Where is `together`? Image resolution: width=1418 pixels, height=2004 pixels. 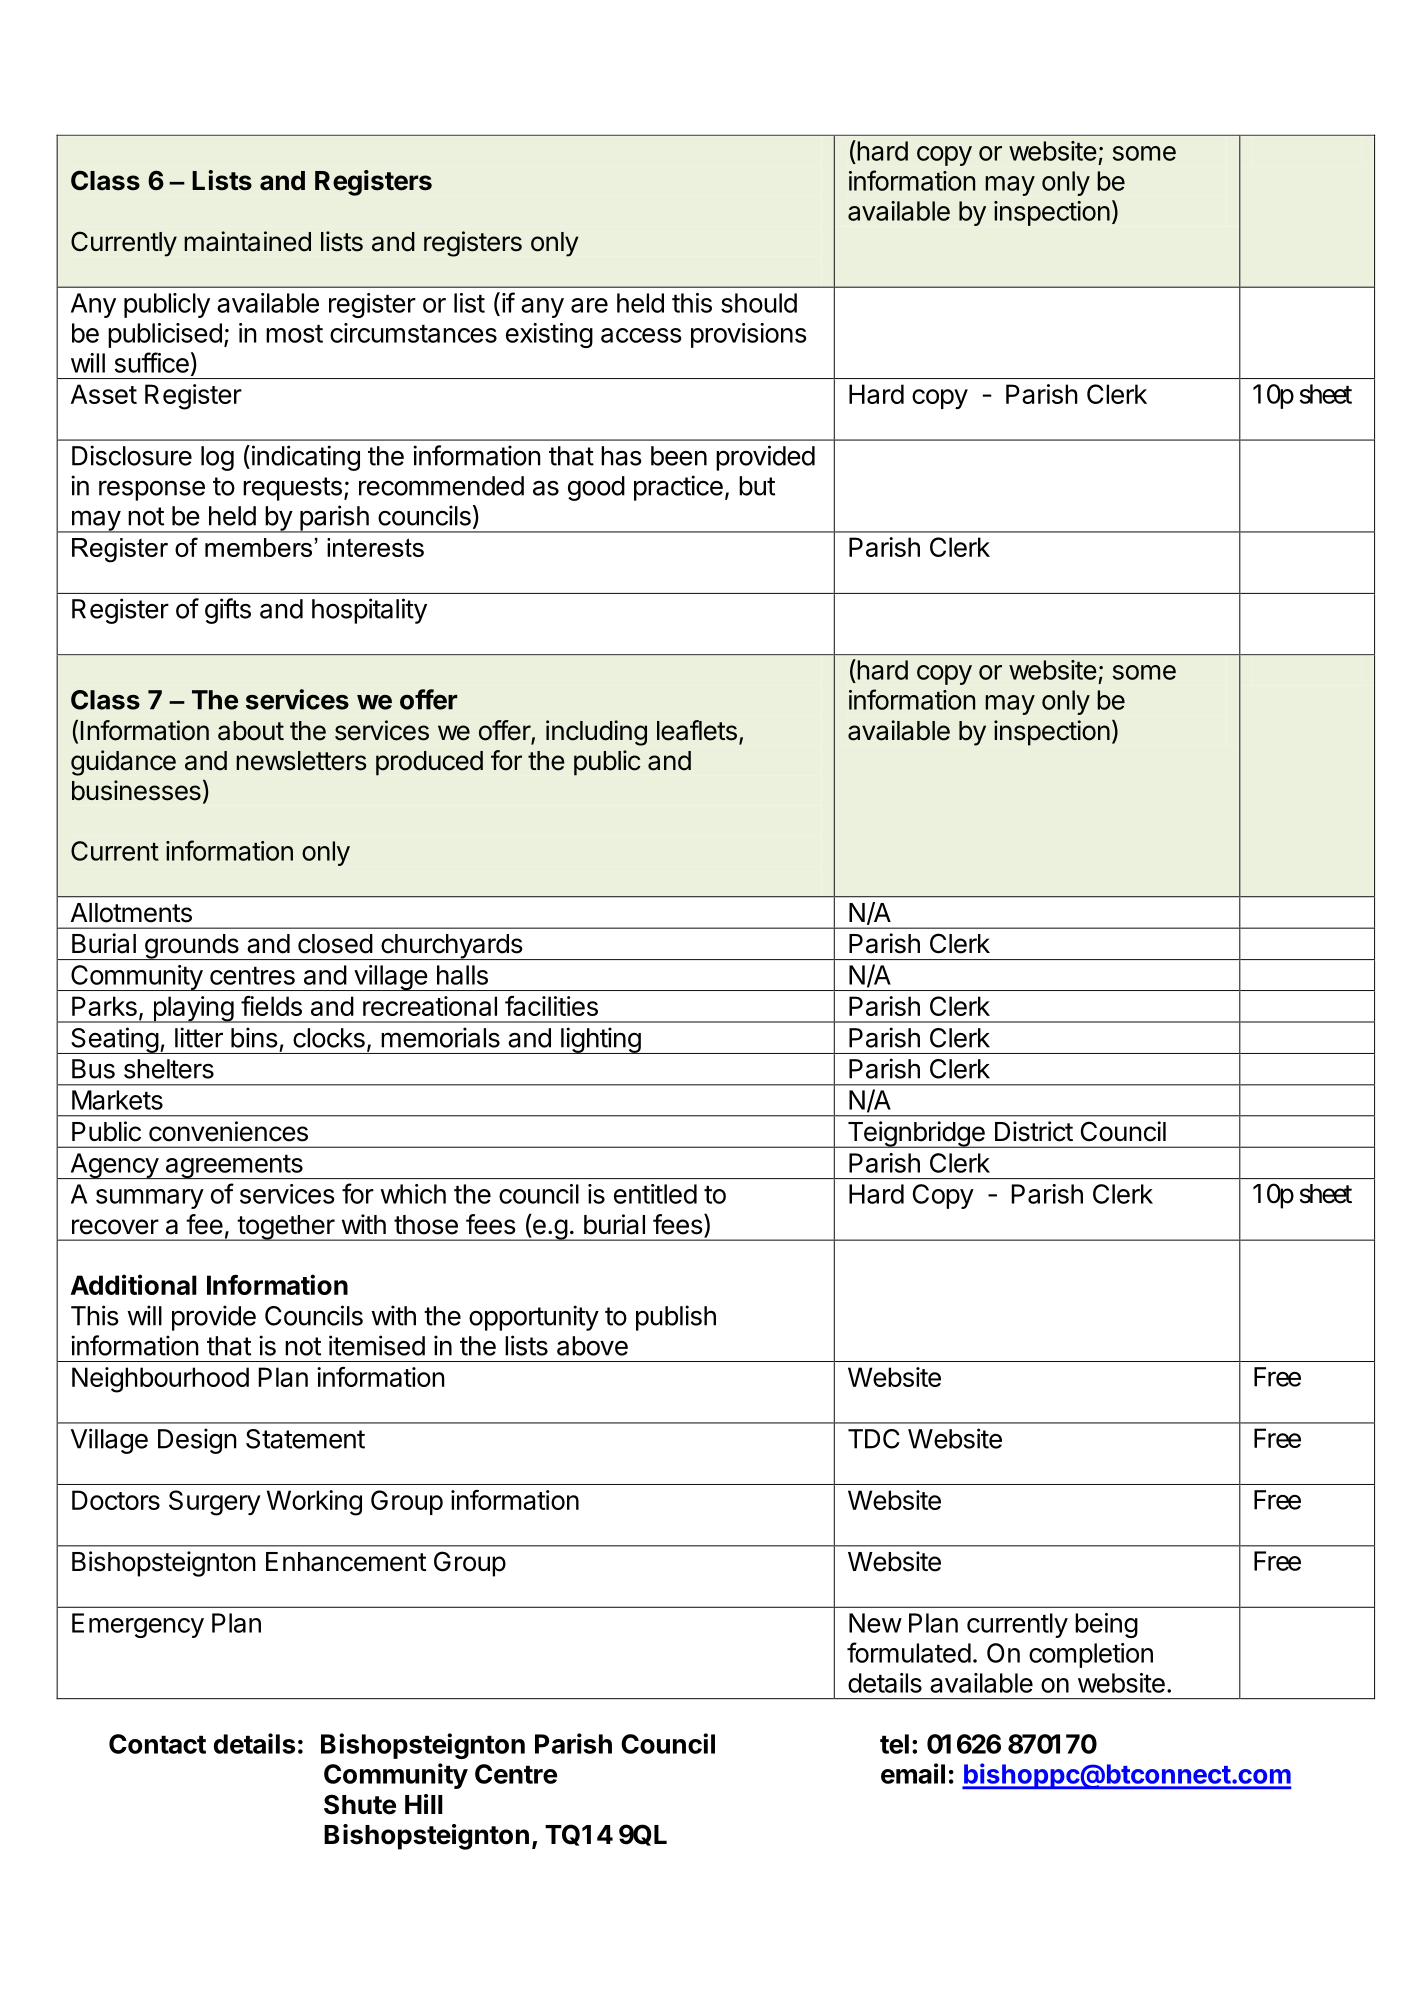 together is located at coordinates (285, 1228).
